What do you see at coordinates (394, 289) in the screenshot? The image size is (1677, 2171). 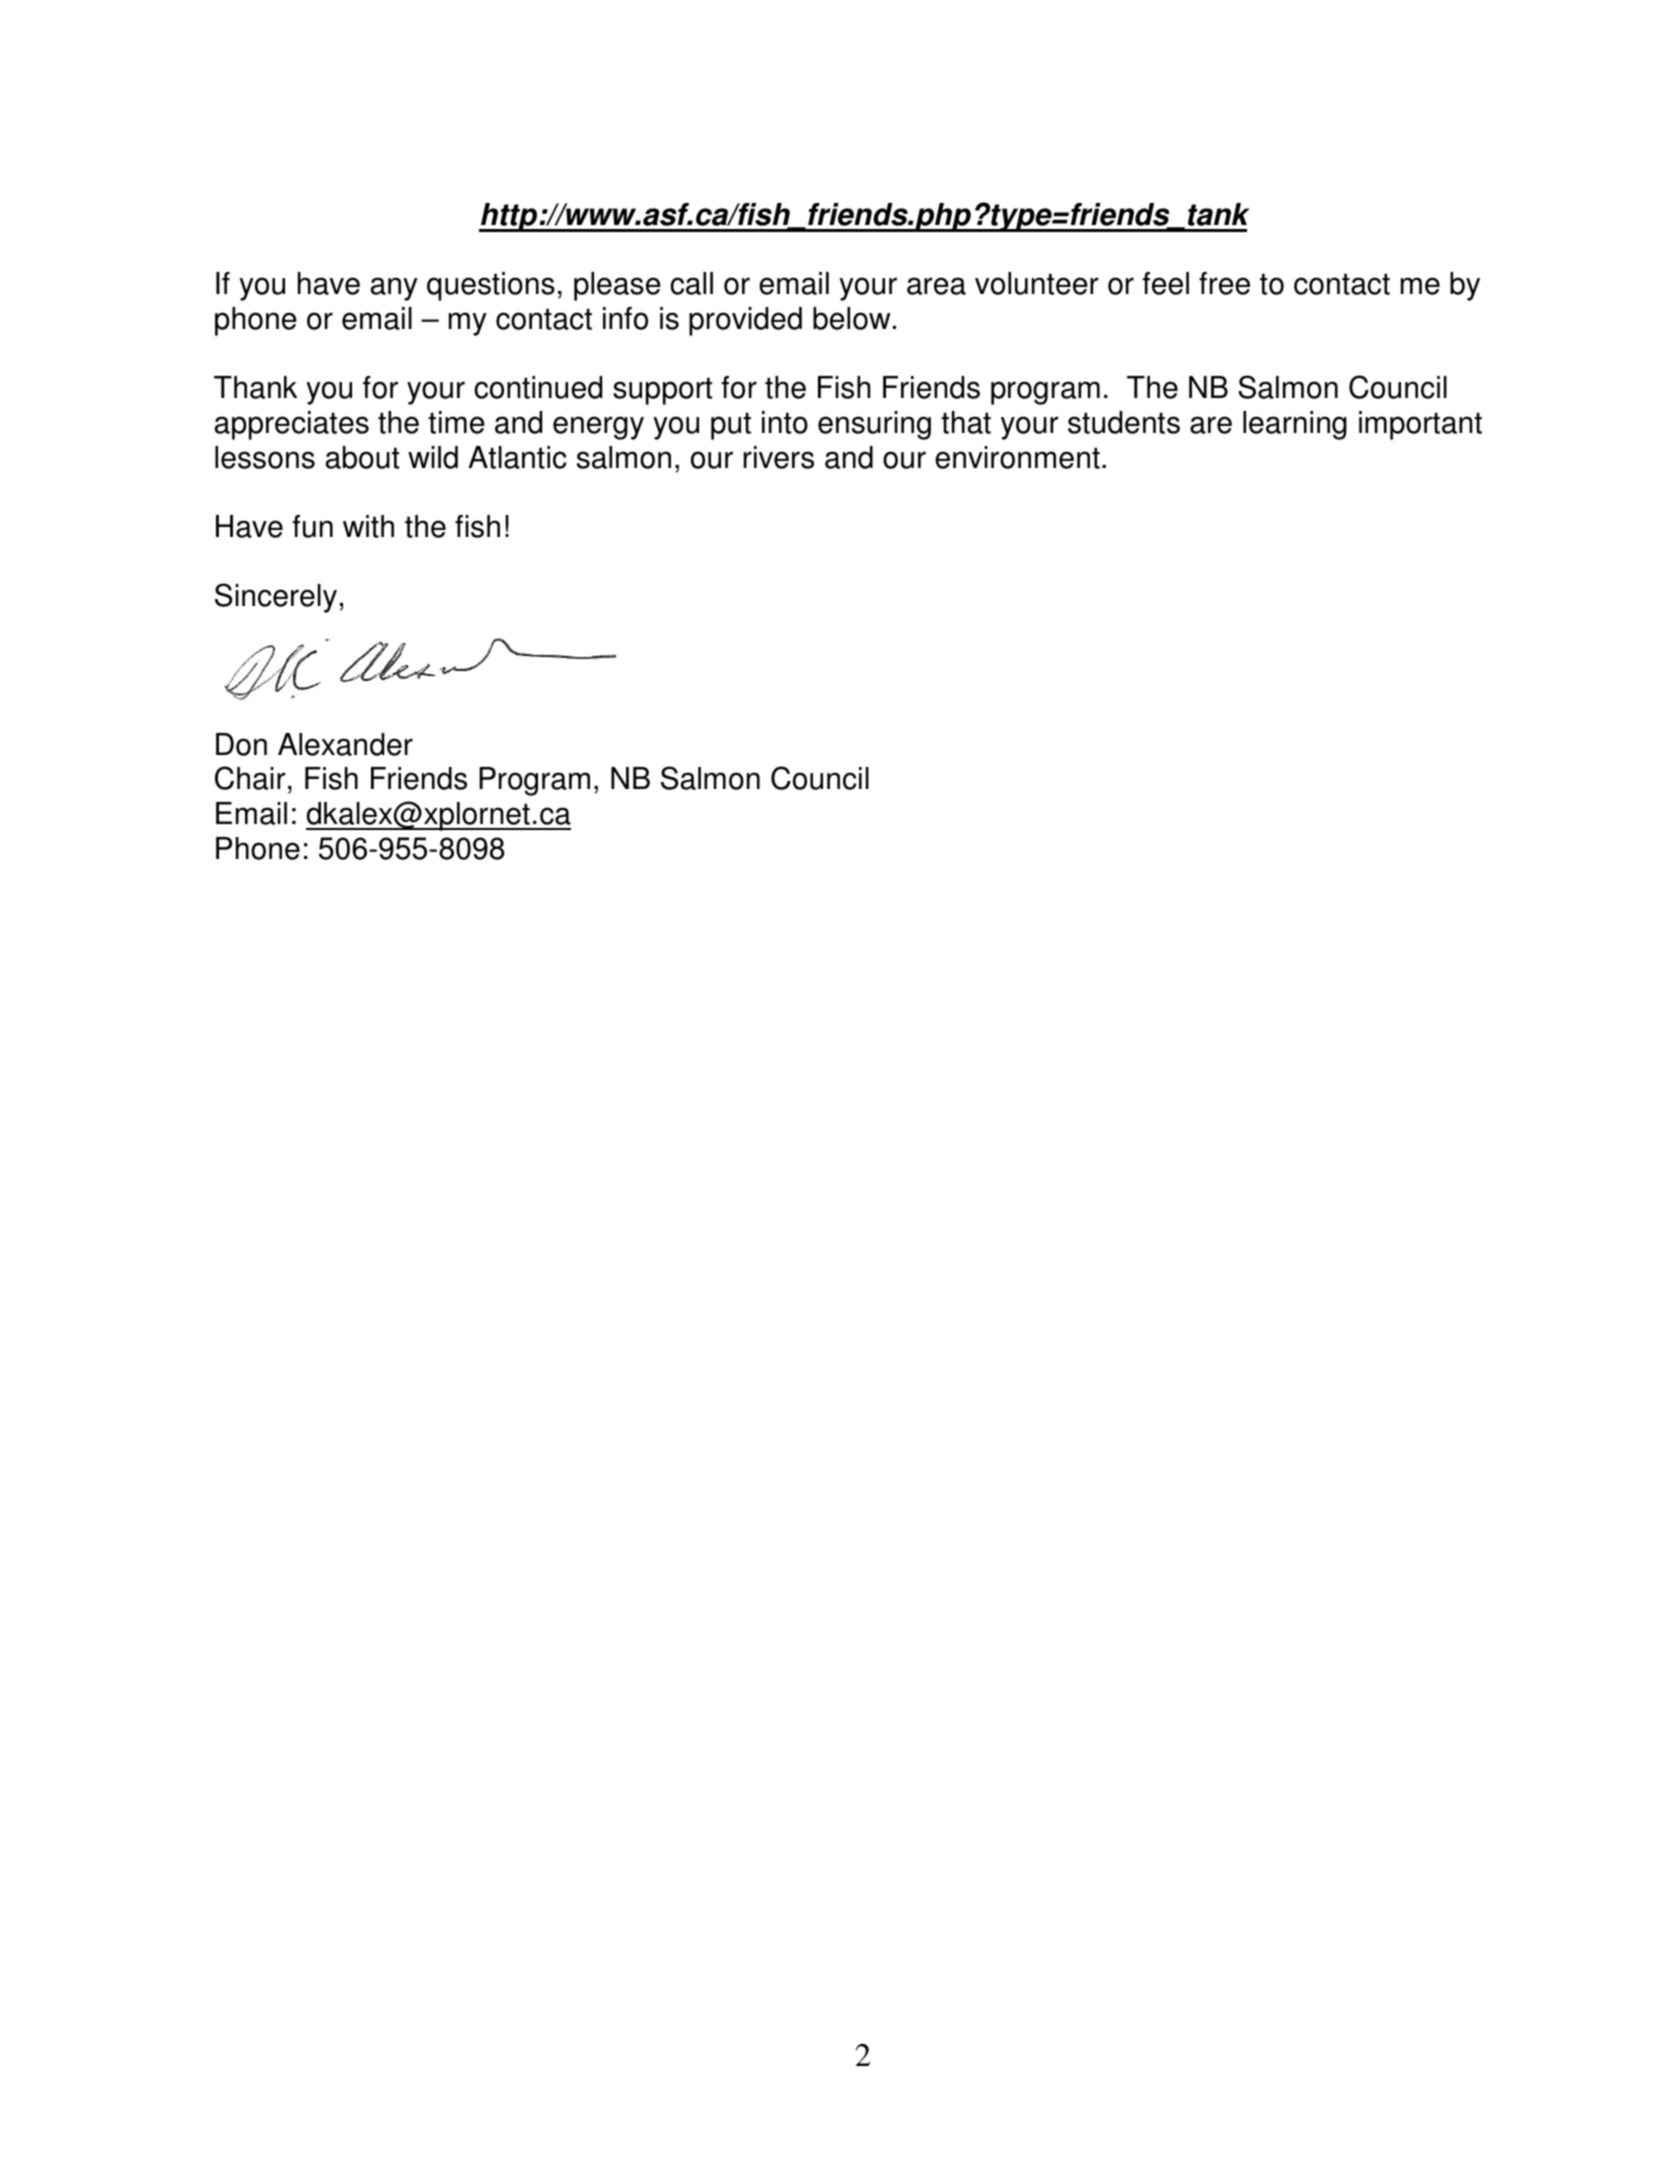 I see `any` at bounding box center [394, 289].
